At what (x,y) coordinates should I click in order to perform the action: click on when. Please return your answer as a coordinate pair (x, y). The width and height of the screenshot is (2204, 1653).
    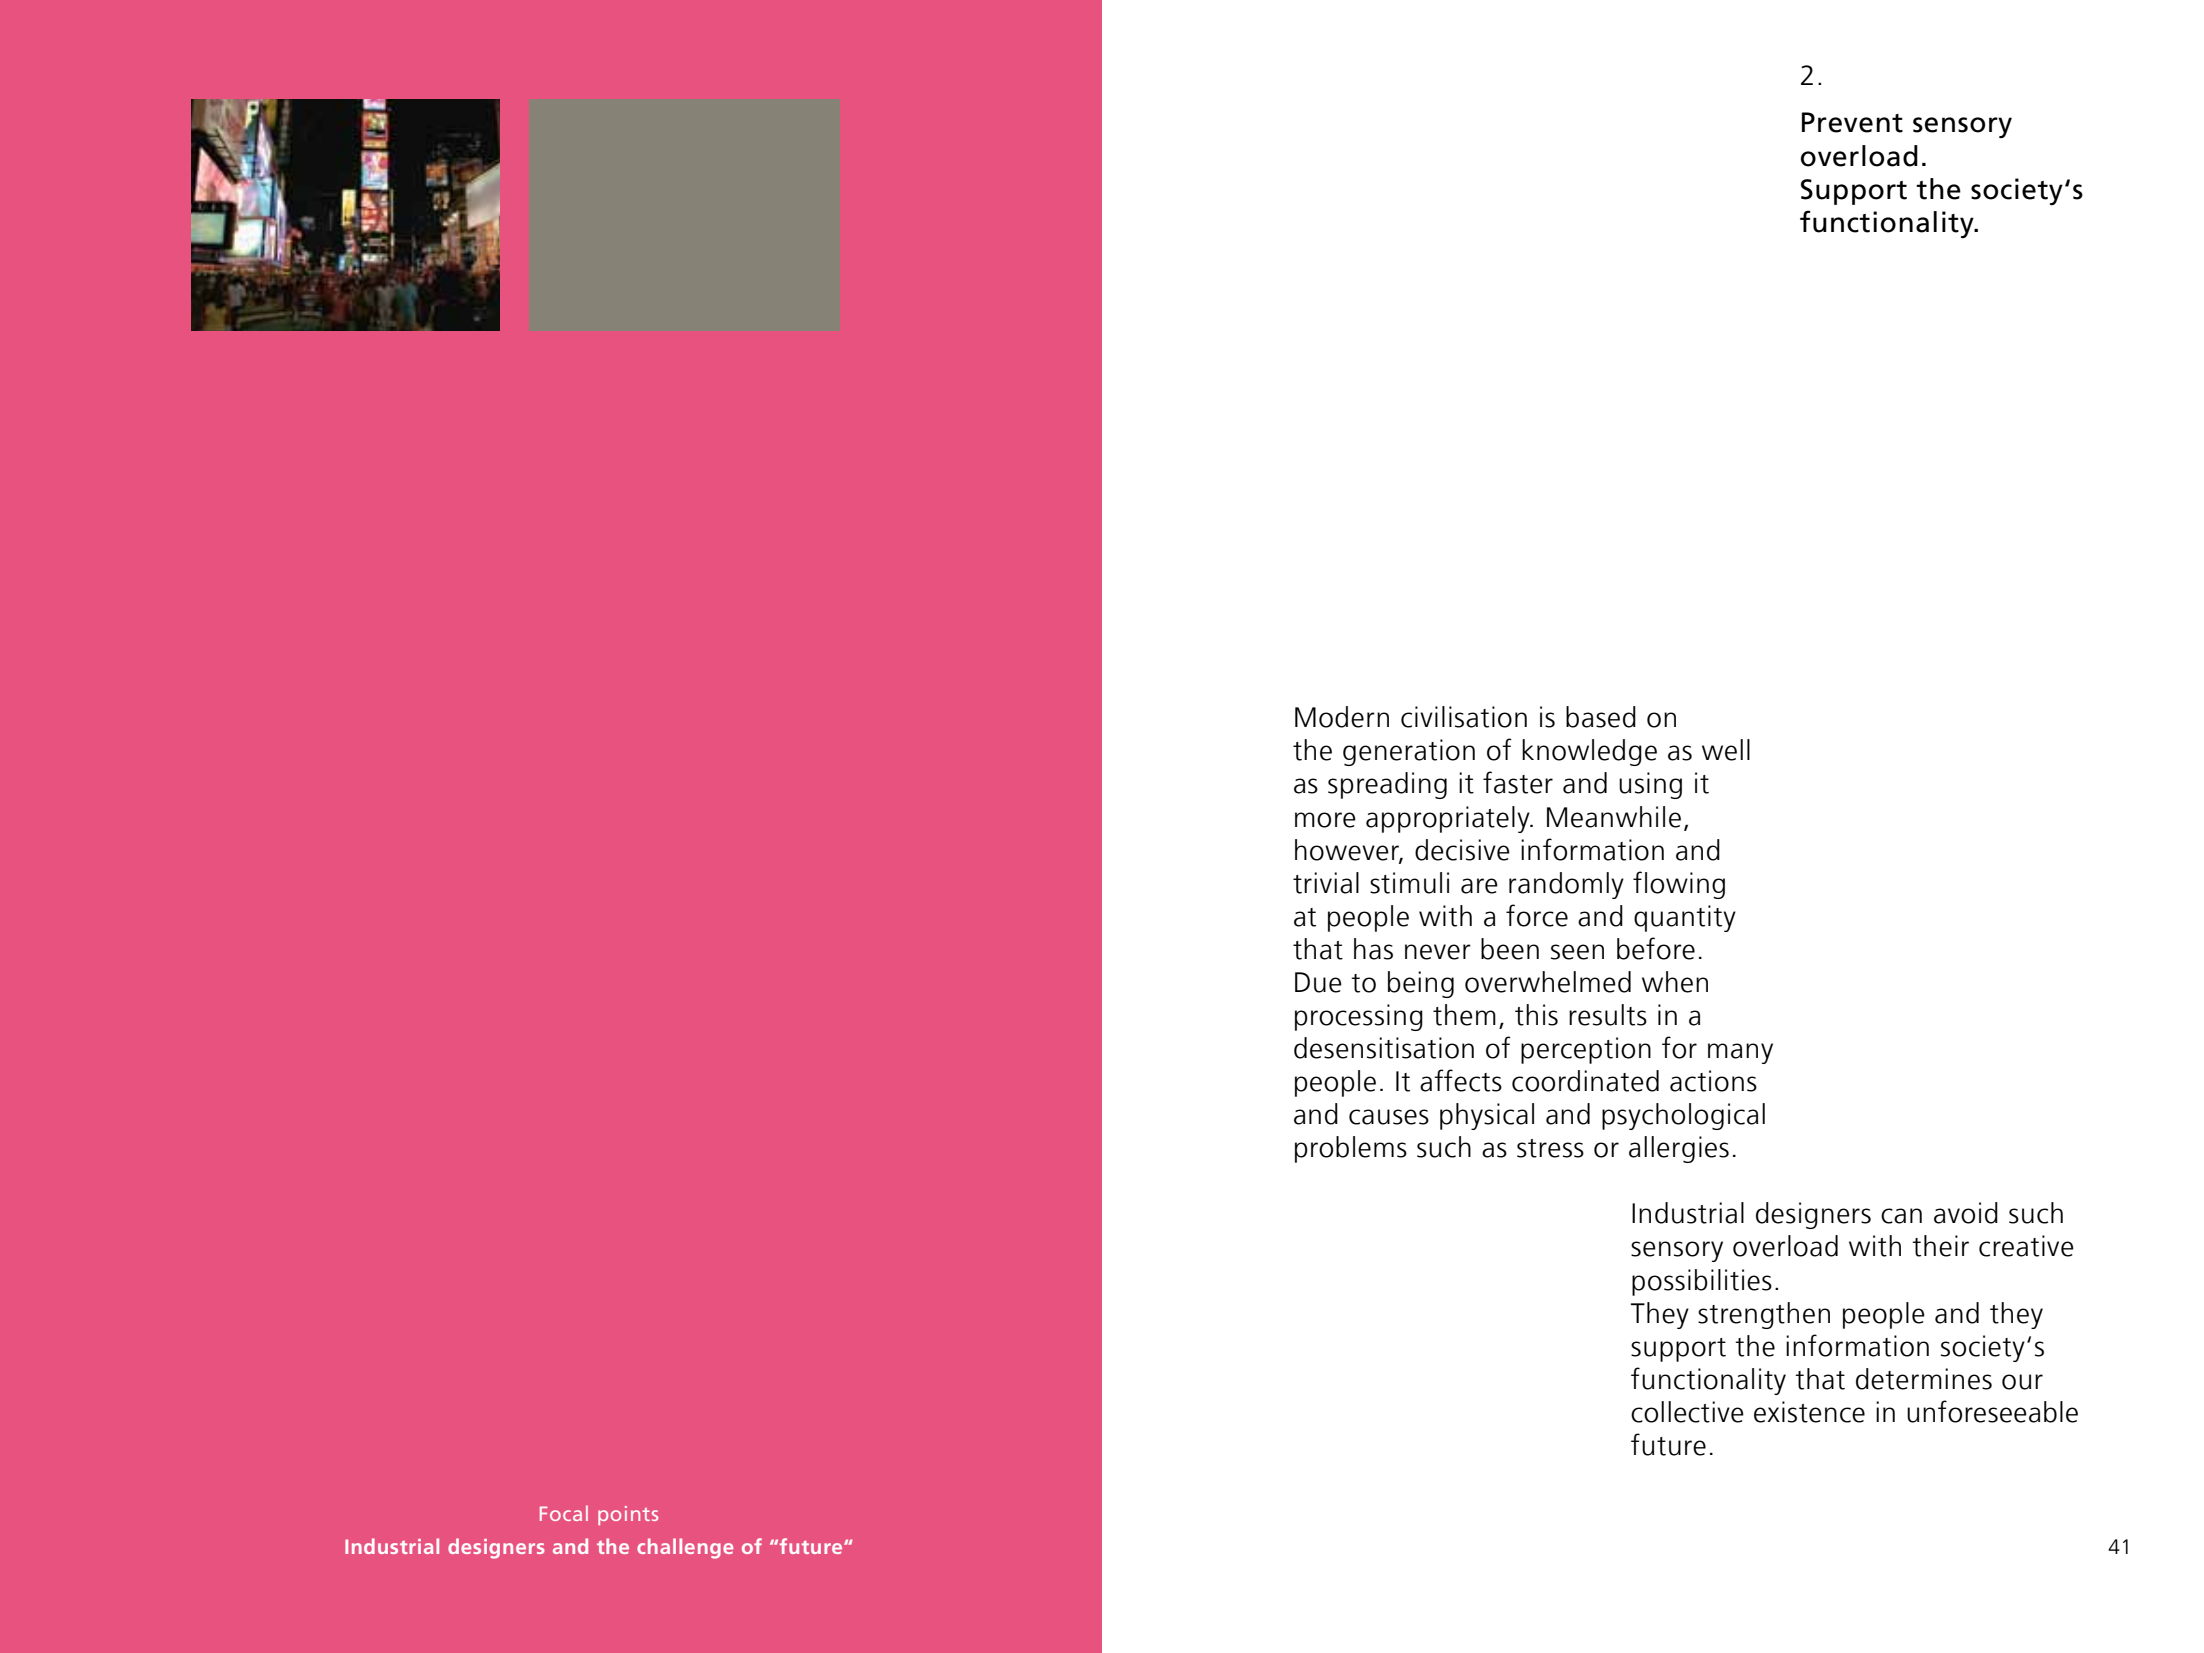
    Looking at the image, I should click on (1675, 982).
